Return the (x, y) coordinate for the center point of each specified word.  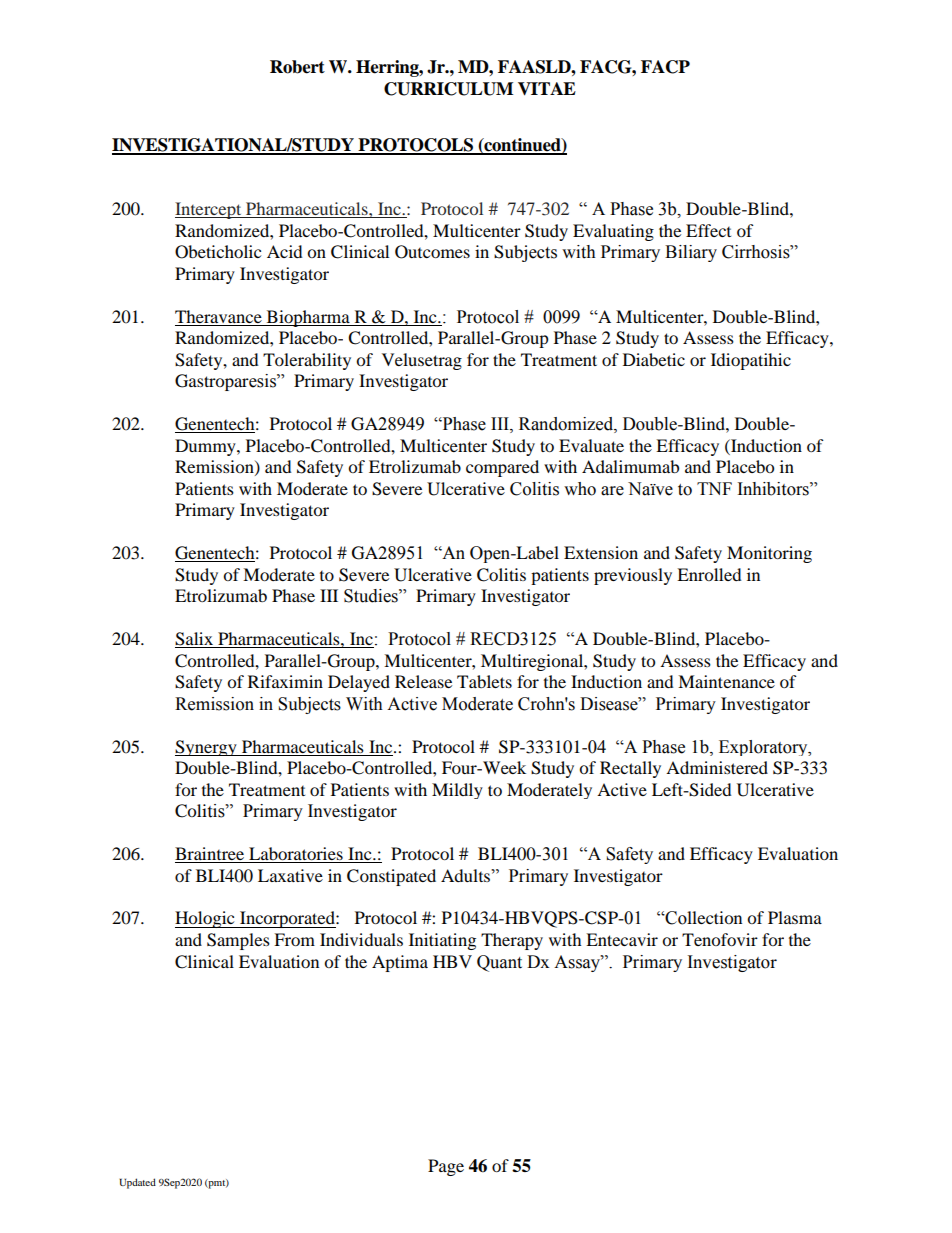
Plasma (795, 917)
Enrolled (709, 574)
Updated (137, 1183)
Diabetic (654, 359)
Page (446, 1167)
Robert (297, 67)
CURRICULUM (448, 89)
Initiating (442, 941)
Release (423, 681)
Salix (195, 640)
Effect (708, 230)
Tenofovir (720, 939)
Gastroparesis (226, 382)
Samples (238, 941)
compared (502, 468)
